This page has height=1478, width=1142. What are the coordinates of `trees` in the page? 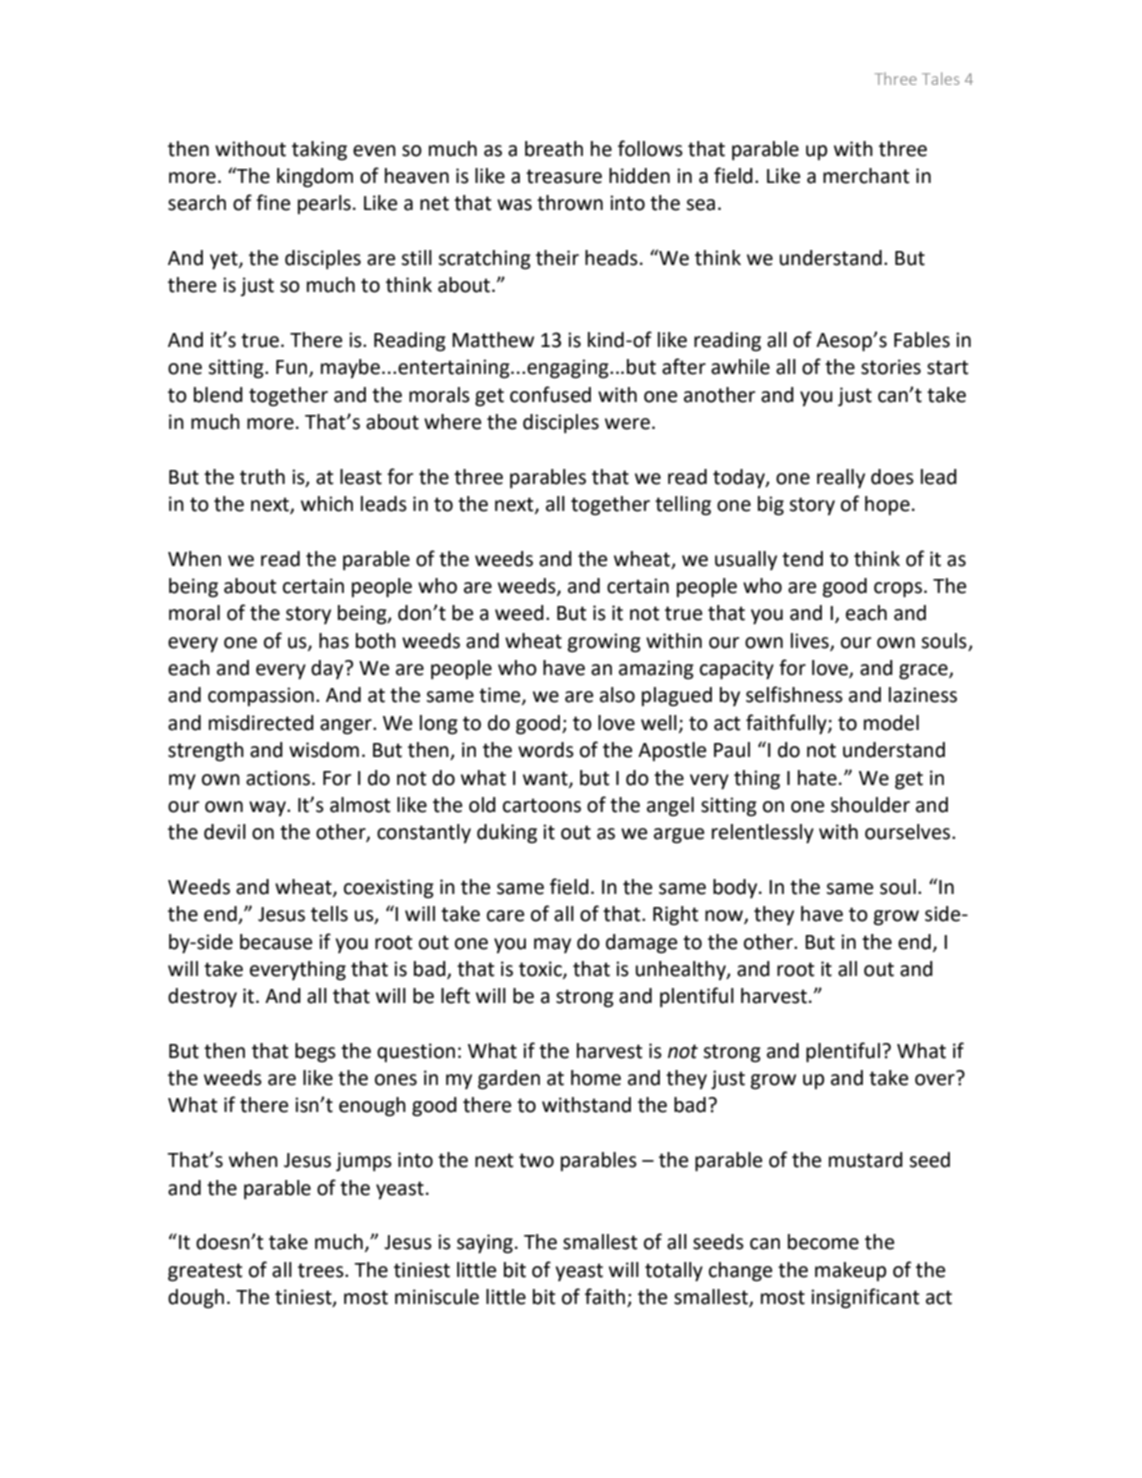 It's located at (322, 1270).
